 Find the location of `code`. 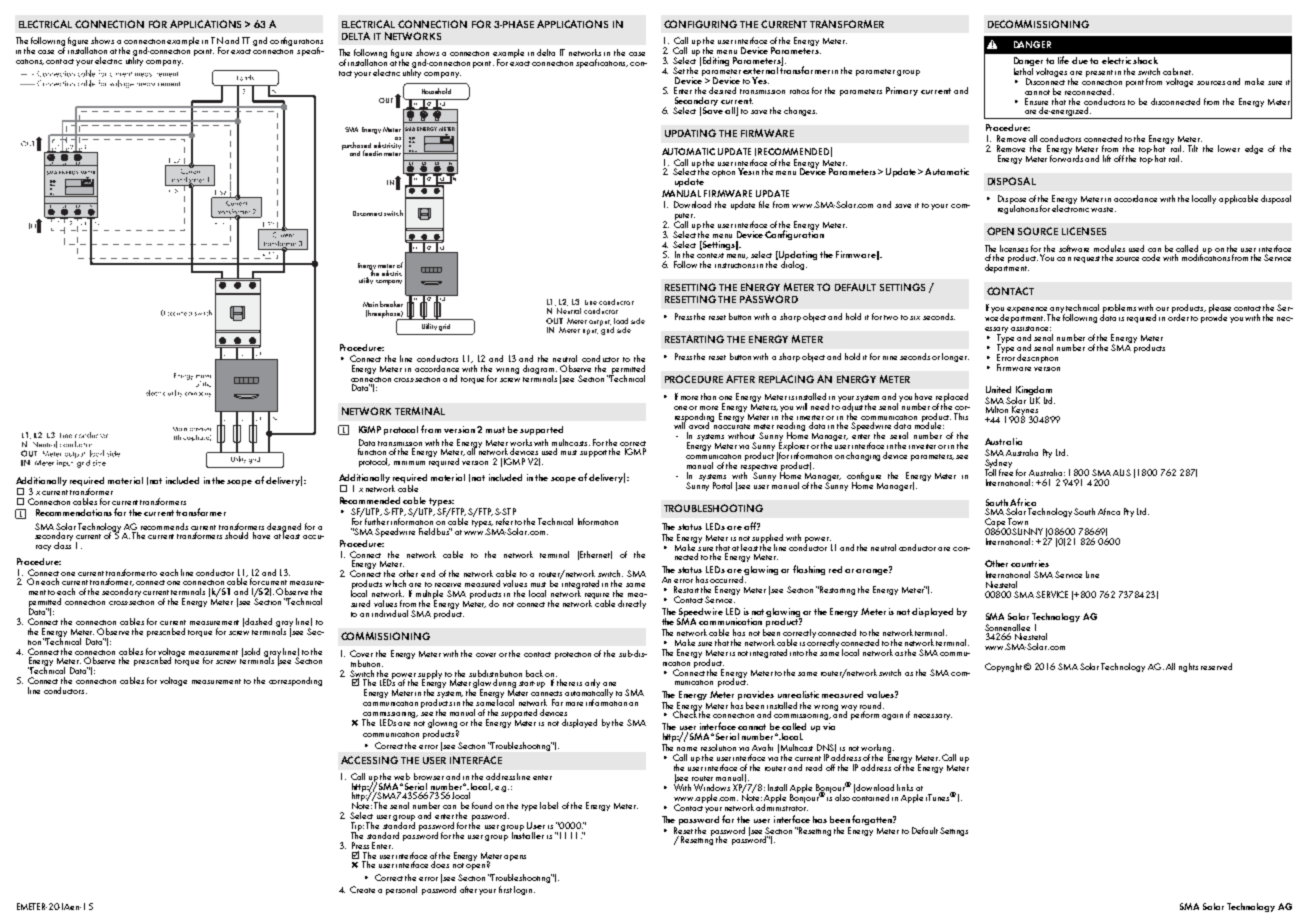

code is located at coordinates (1151, 257).
